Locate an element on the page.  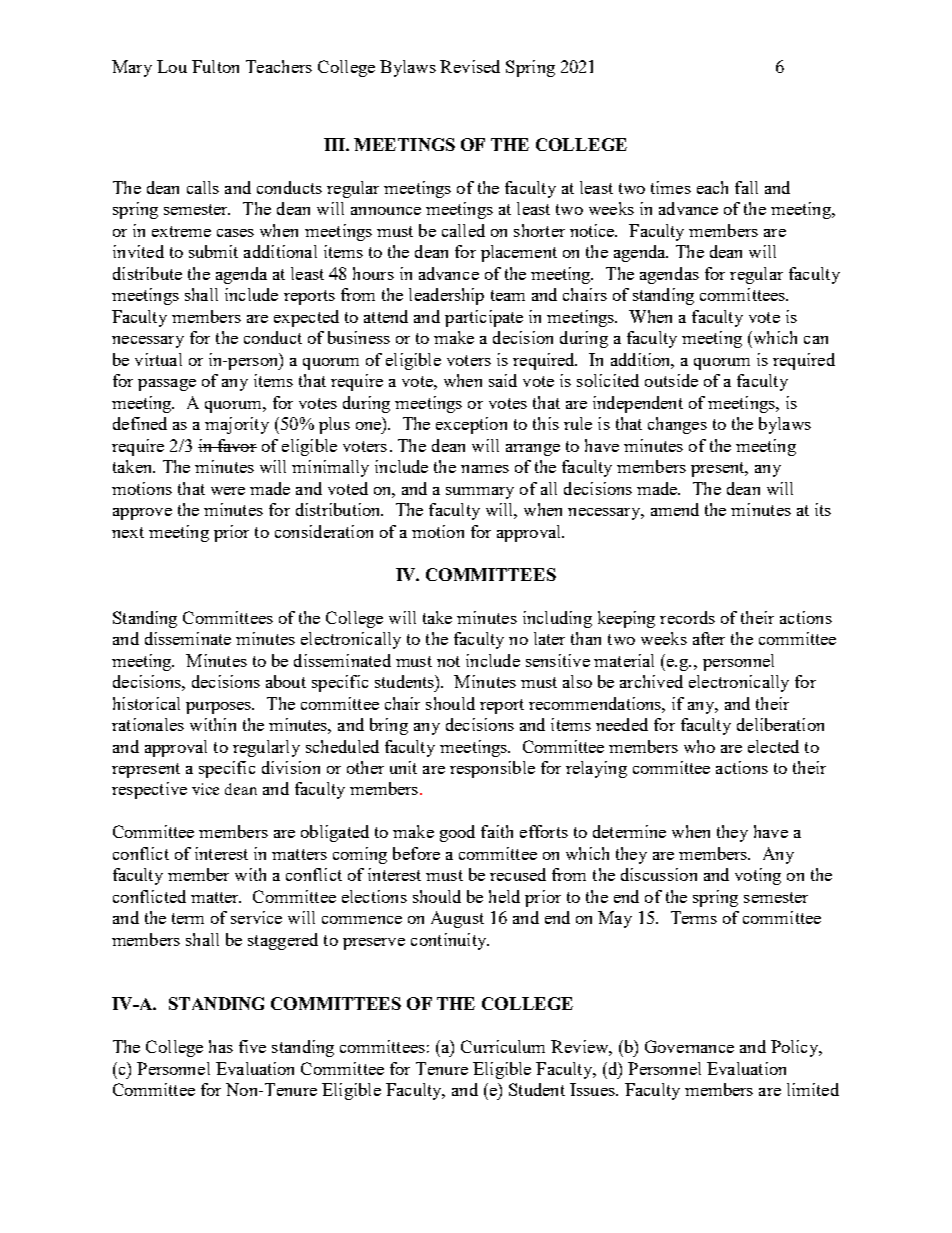
fall is located at coordinates (746, 187).
